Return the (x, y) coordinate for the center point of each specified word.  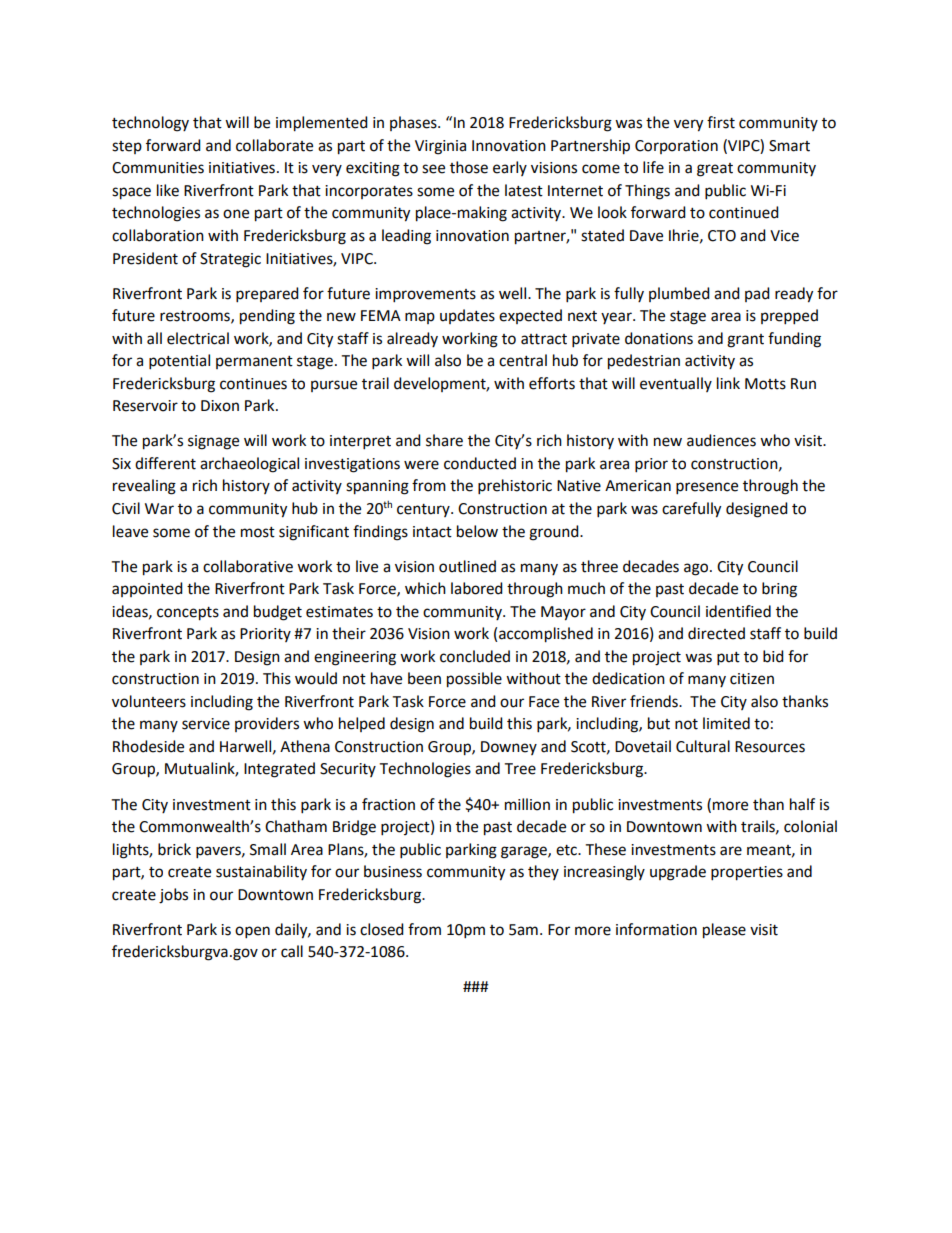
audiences (721, 440)
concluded (475, 656)
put (728, 659)
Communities (158, 168)
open (252, 932)
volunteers (149, 701)
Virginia (440, 147)
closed (382, 929)
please (724, 931)
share (444, 440)
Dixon (220, 406)
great (715, 170)
